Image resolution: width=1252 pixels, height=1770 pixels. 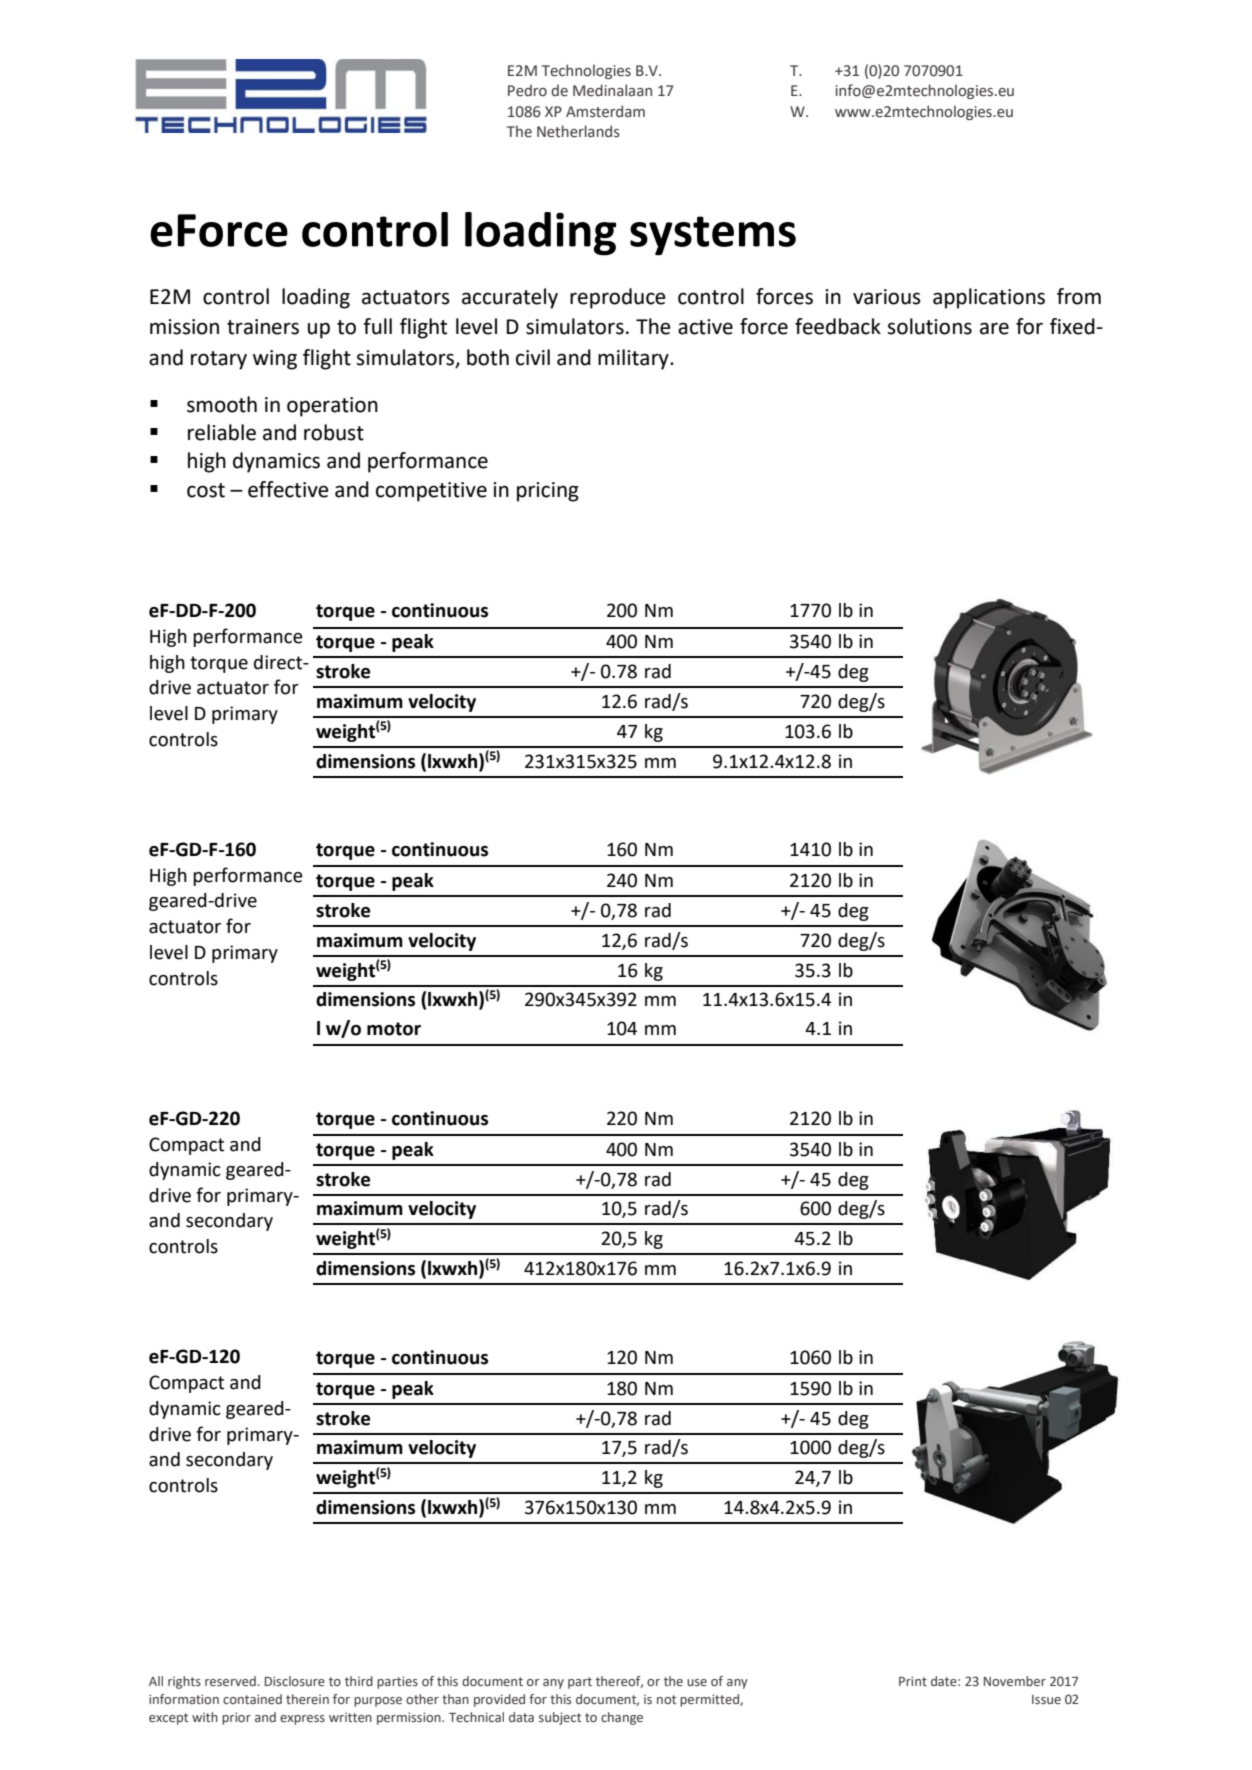 I want to click on applications, so click(x=989, y=298).
